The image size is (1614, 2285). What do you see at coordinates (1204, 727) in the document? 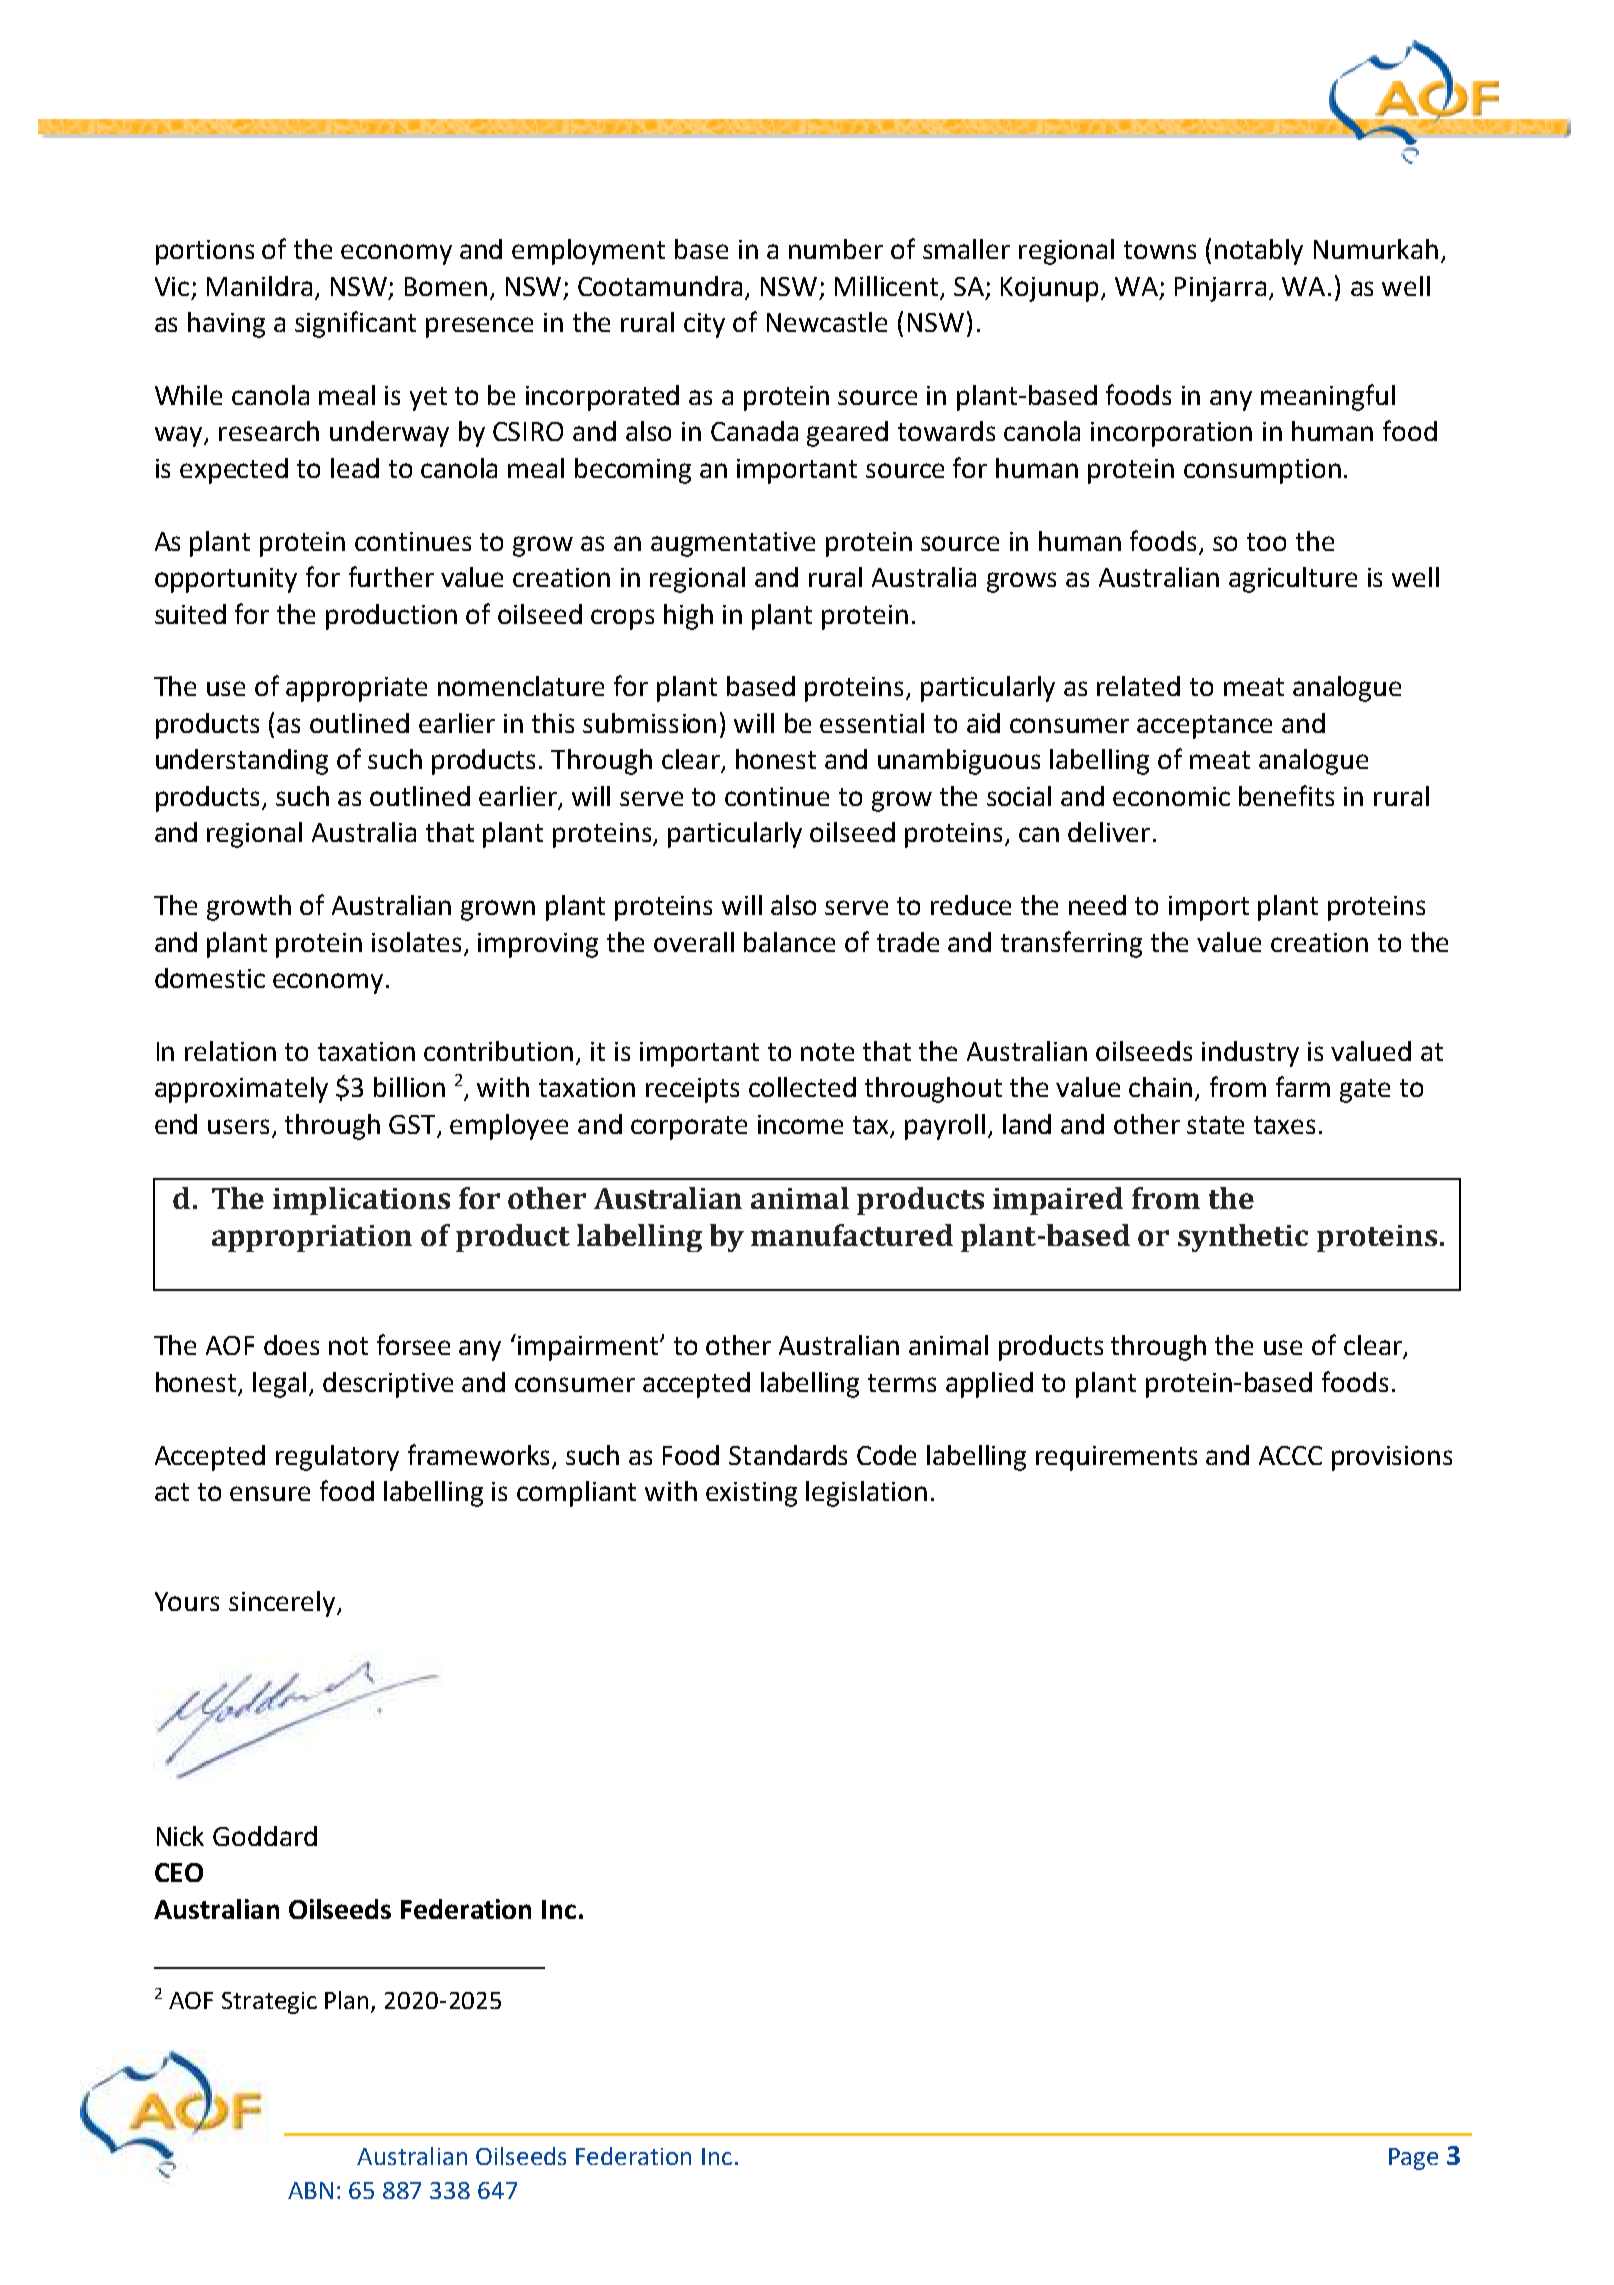
I see `acceptance` at bounding box center [1204, 727].
